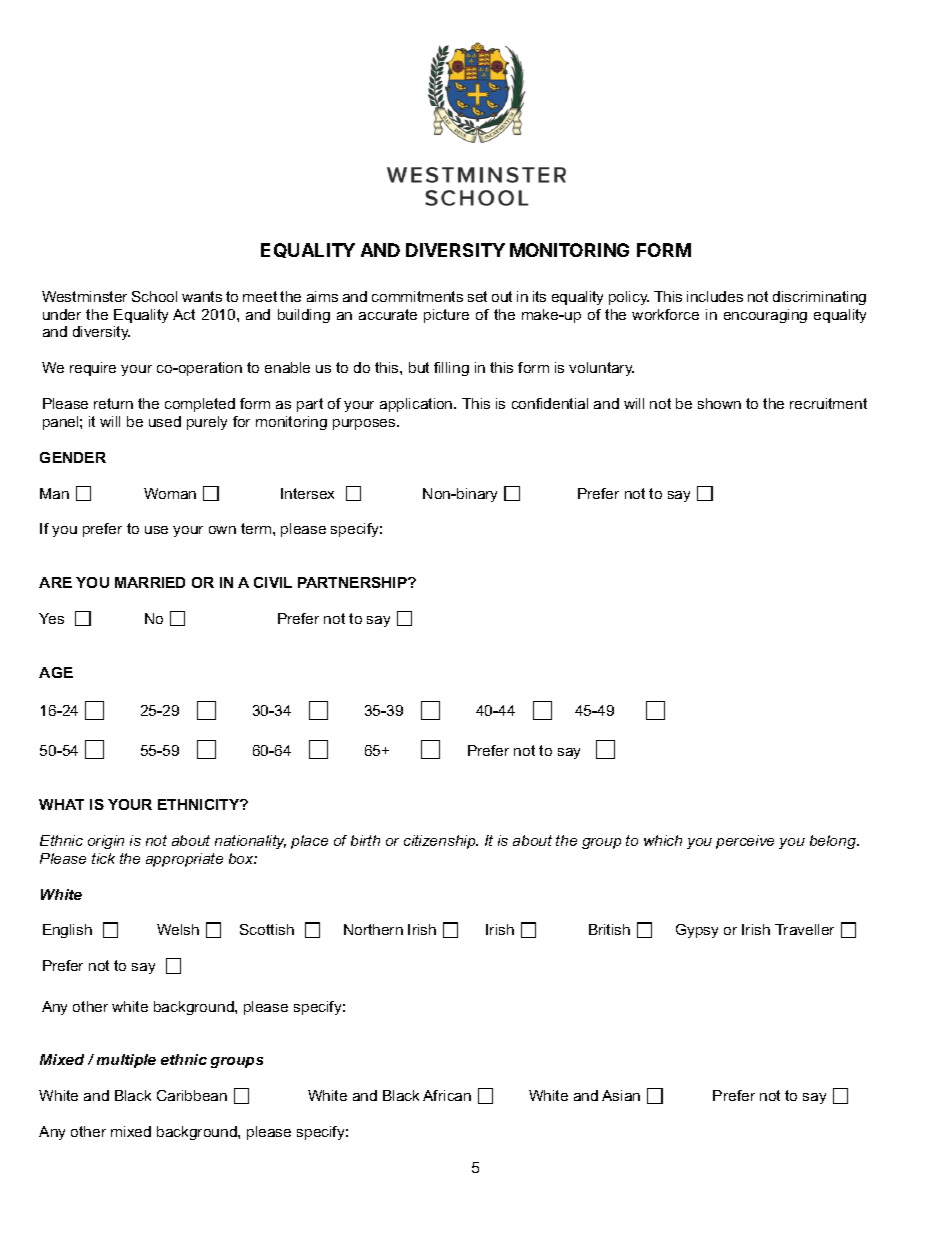 The image size is (952, 1233). What do you see at coordinates (184, 314) in the screenshot?
I see `Act` at bounding box center [184, 314].
